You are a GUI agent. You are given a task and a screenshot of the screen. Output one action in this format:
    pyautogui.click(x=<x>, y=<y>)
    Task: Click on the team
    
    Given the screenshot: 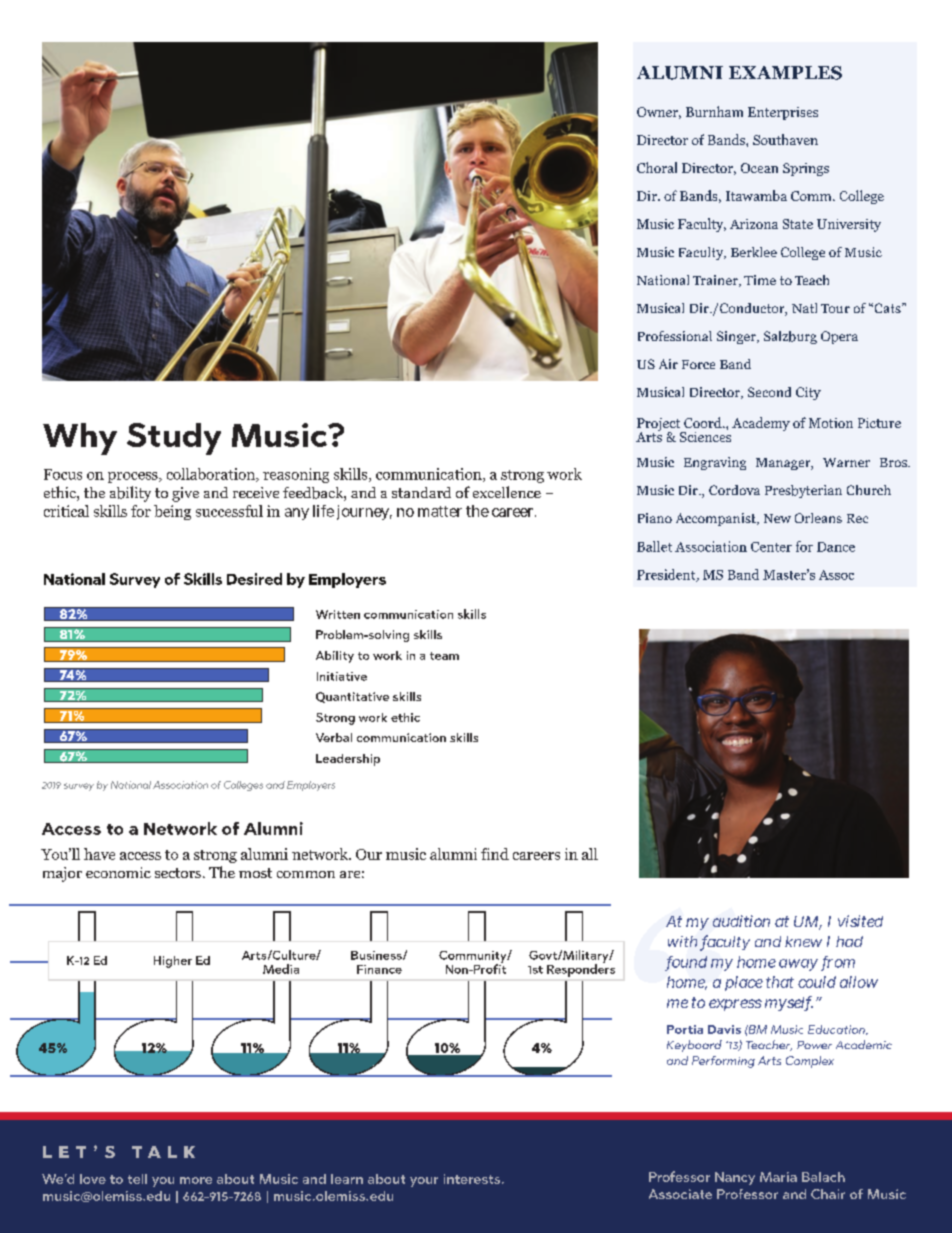 What is the action you would take?
    pyautogui.click(x=444, y=656)
